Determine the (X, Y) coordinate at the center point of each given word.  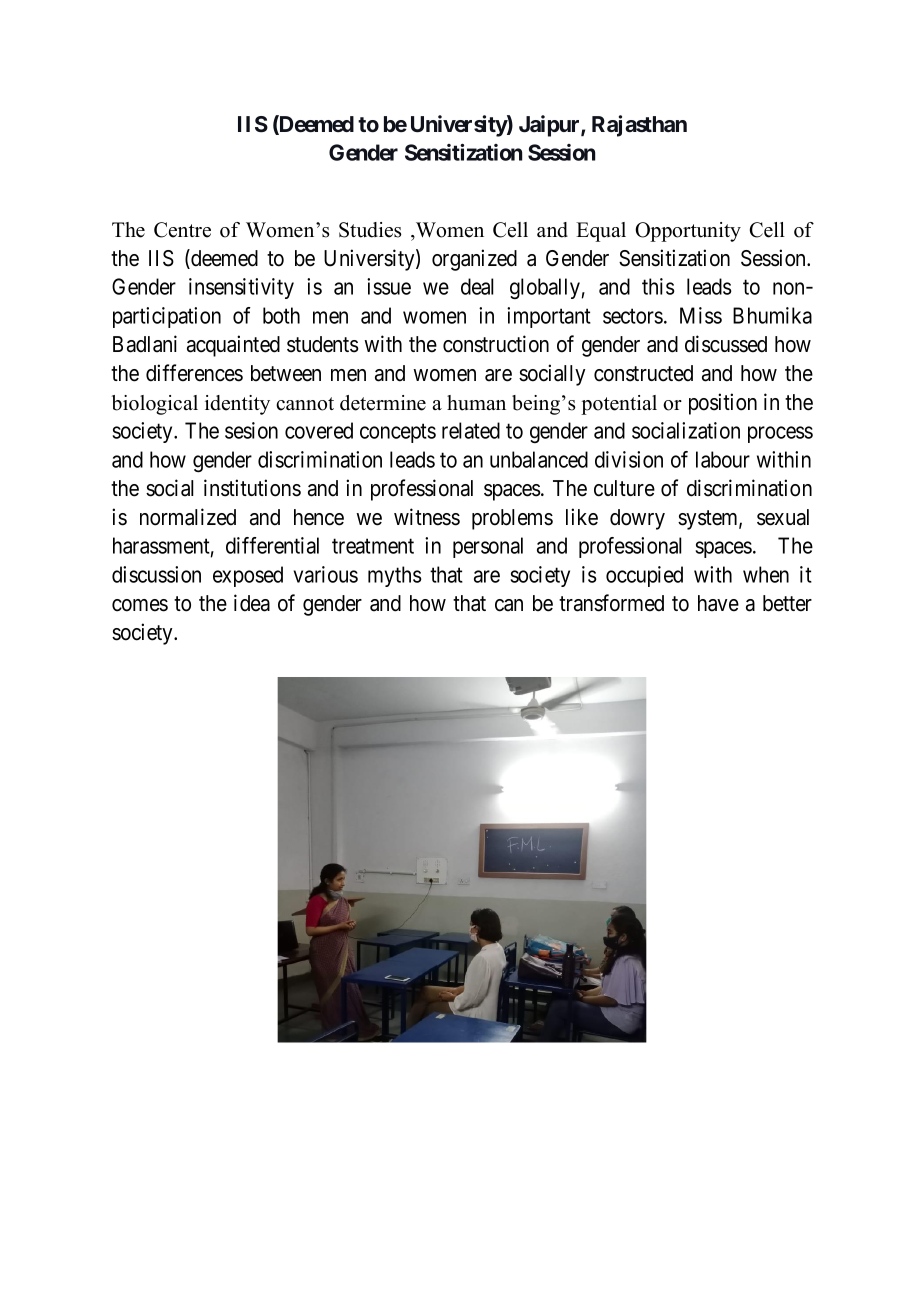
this (658, 286)
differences (194, 373)
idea (252, 603)
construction (496, 344)
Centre (182, 230)
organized (474, 260)
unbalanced (539, 459)
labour (723, 459)
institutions (252, 488)
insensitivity (241, 288)
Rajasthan (639, 126)
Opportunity (688, 232)
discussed (726, 344)
